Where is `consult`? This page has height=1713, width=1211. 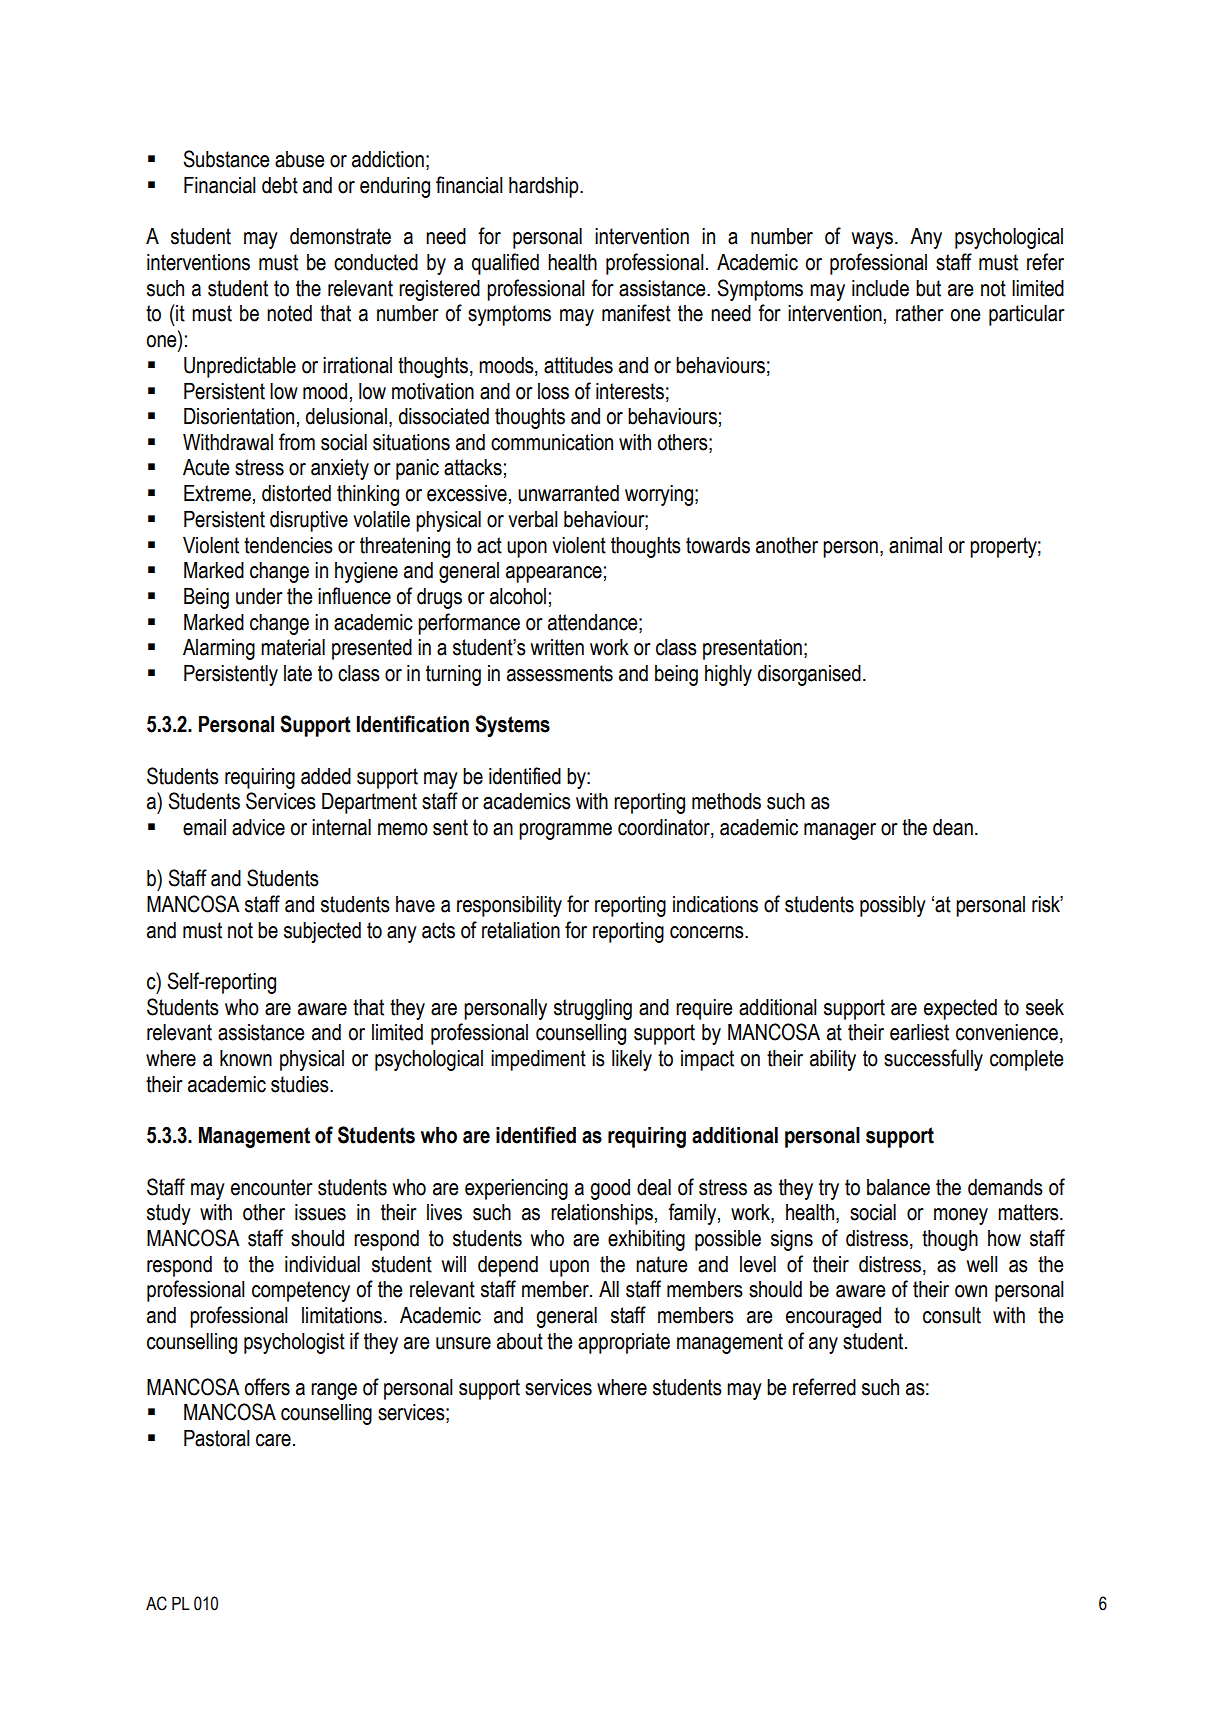 consult is located at coordinates (952, 1315).
